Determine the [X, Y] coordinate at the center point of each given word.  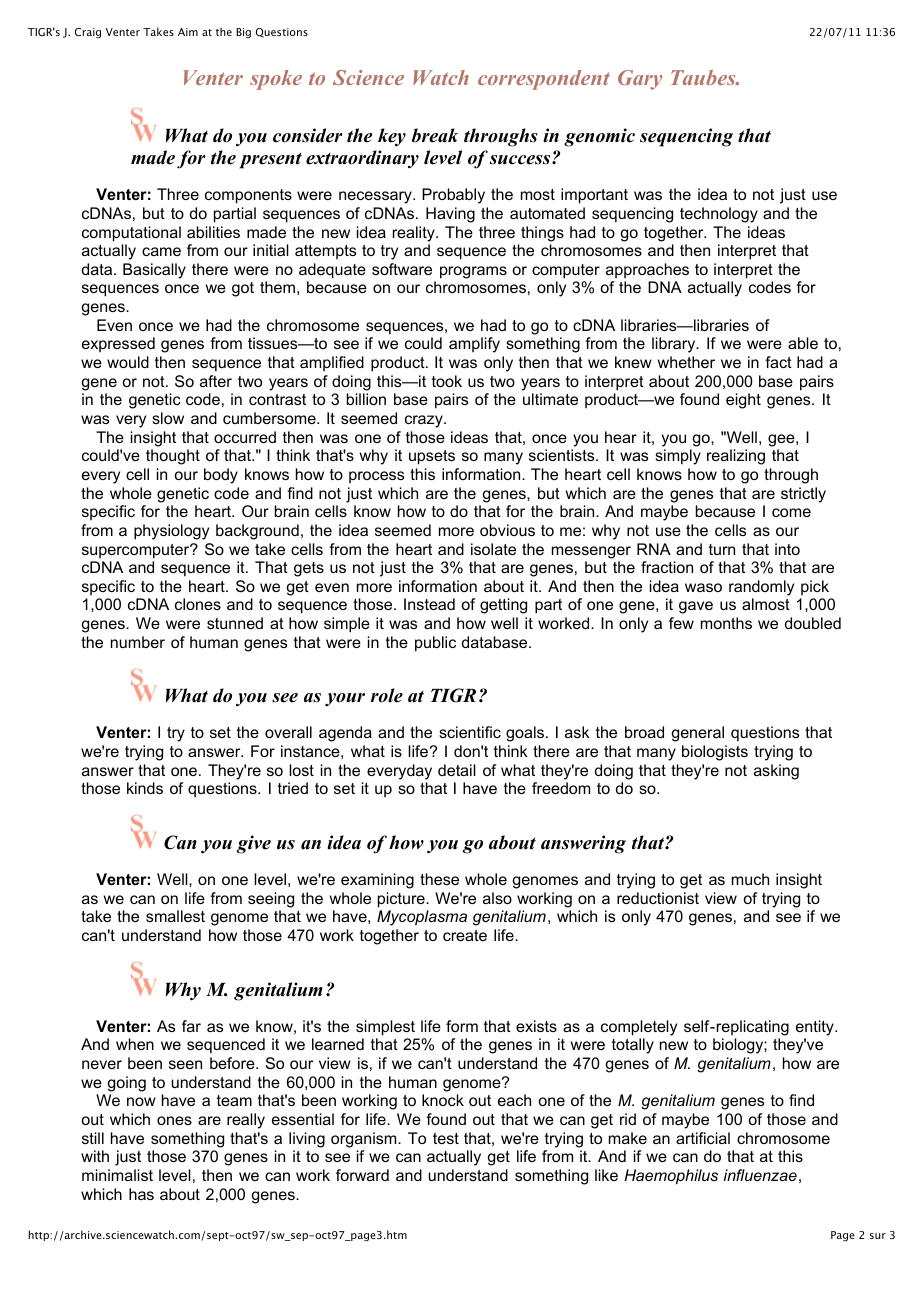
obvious [507, 530]
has [141, 1194]
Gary [640, 80]
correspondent [544, 80]
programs [473, 272]
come [791, 512]
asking [776, 772]
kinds [145, 788]
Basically [154, 271]
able [803, 343]
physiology [171, 532]
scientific [470, 732]
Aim [188, 32]
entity [816, 1028]
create [465, 935]
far [191, 1026]
